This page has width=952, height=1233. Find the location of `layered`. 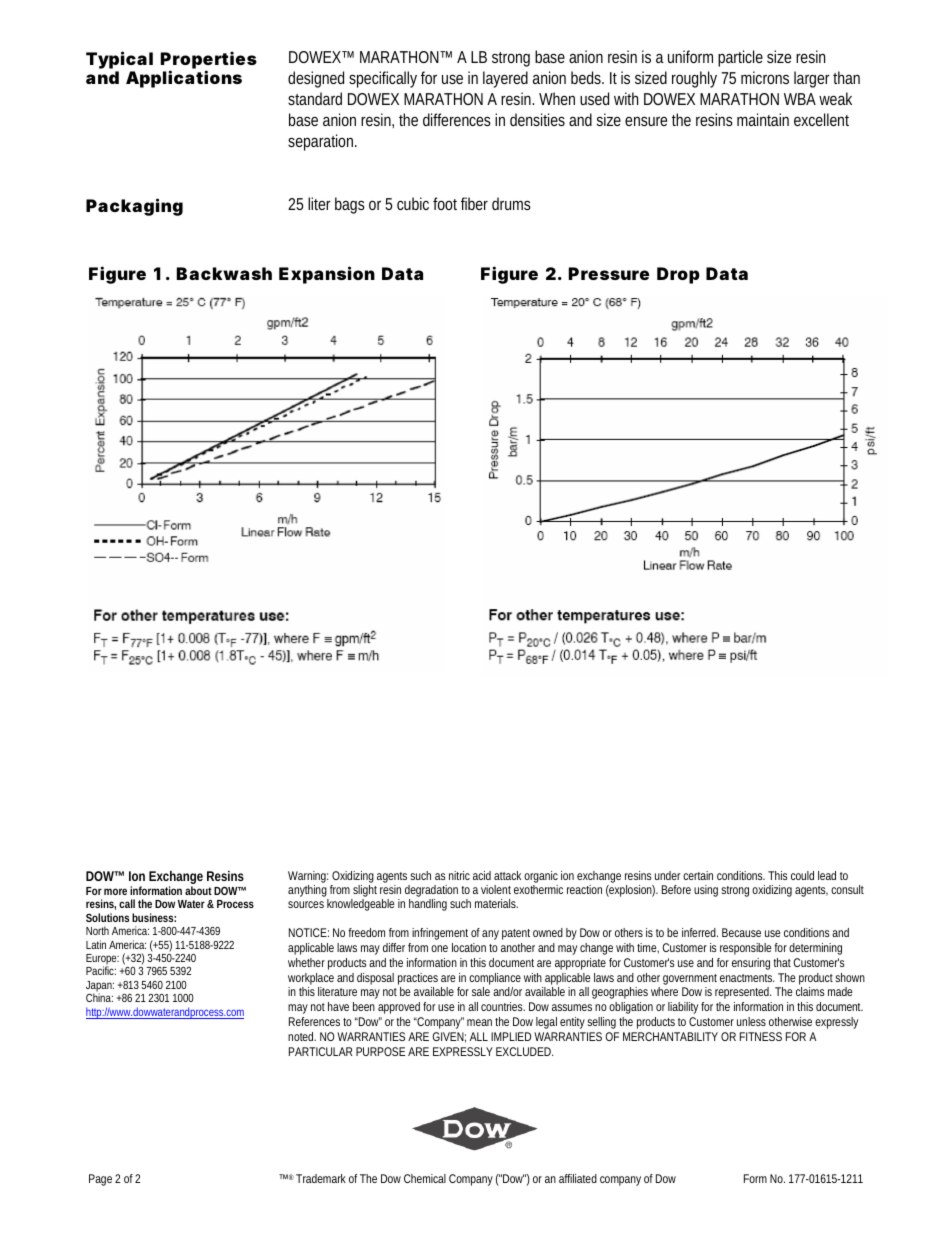

layered is located at coordinates (505, 79).
